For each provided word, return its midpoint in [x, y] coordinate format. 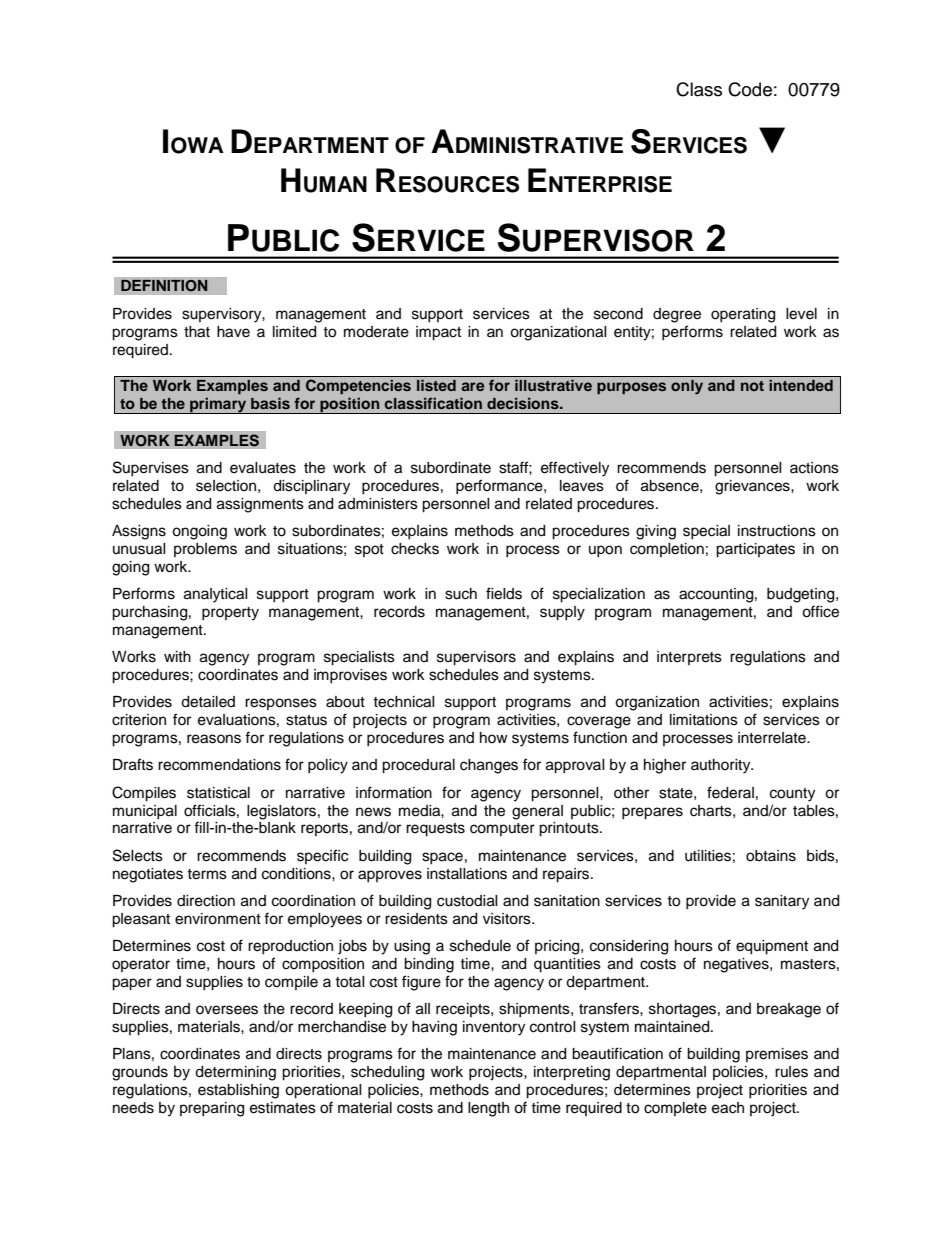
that [197, 332]
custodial [467, 901]
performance [500, 486]
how [494, 737]
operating [743, 315]
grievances [753, 487]
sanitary [782, 902]
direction [206, 901]
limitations [704, 720]
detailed [208, 702]
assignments [260, 505]
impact [438, 333]
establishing [238, 1091]
